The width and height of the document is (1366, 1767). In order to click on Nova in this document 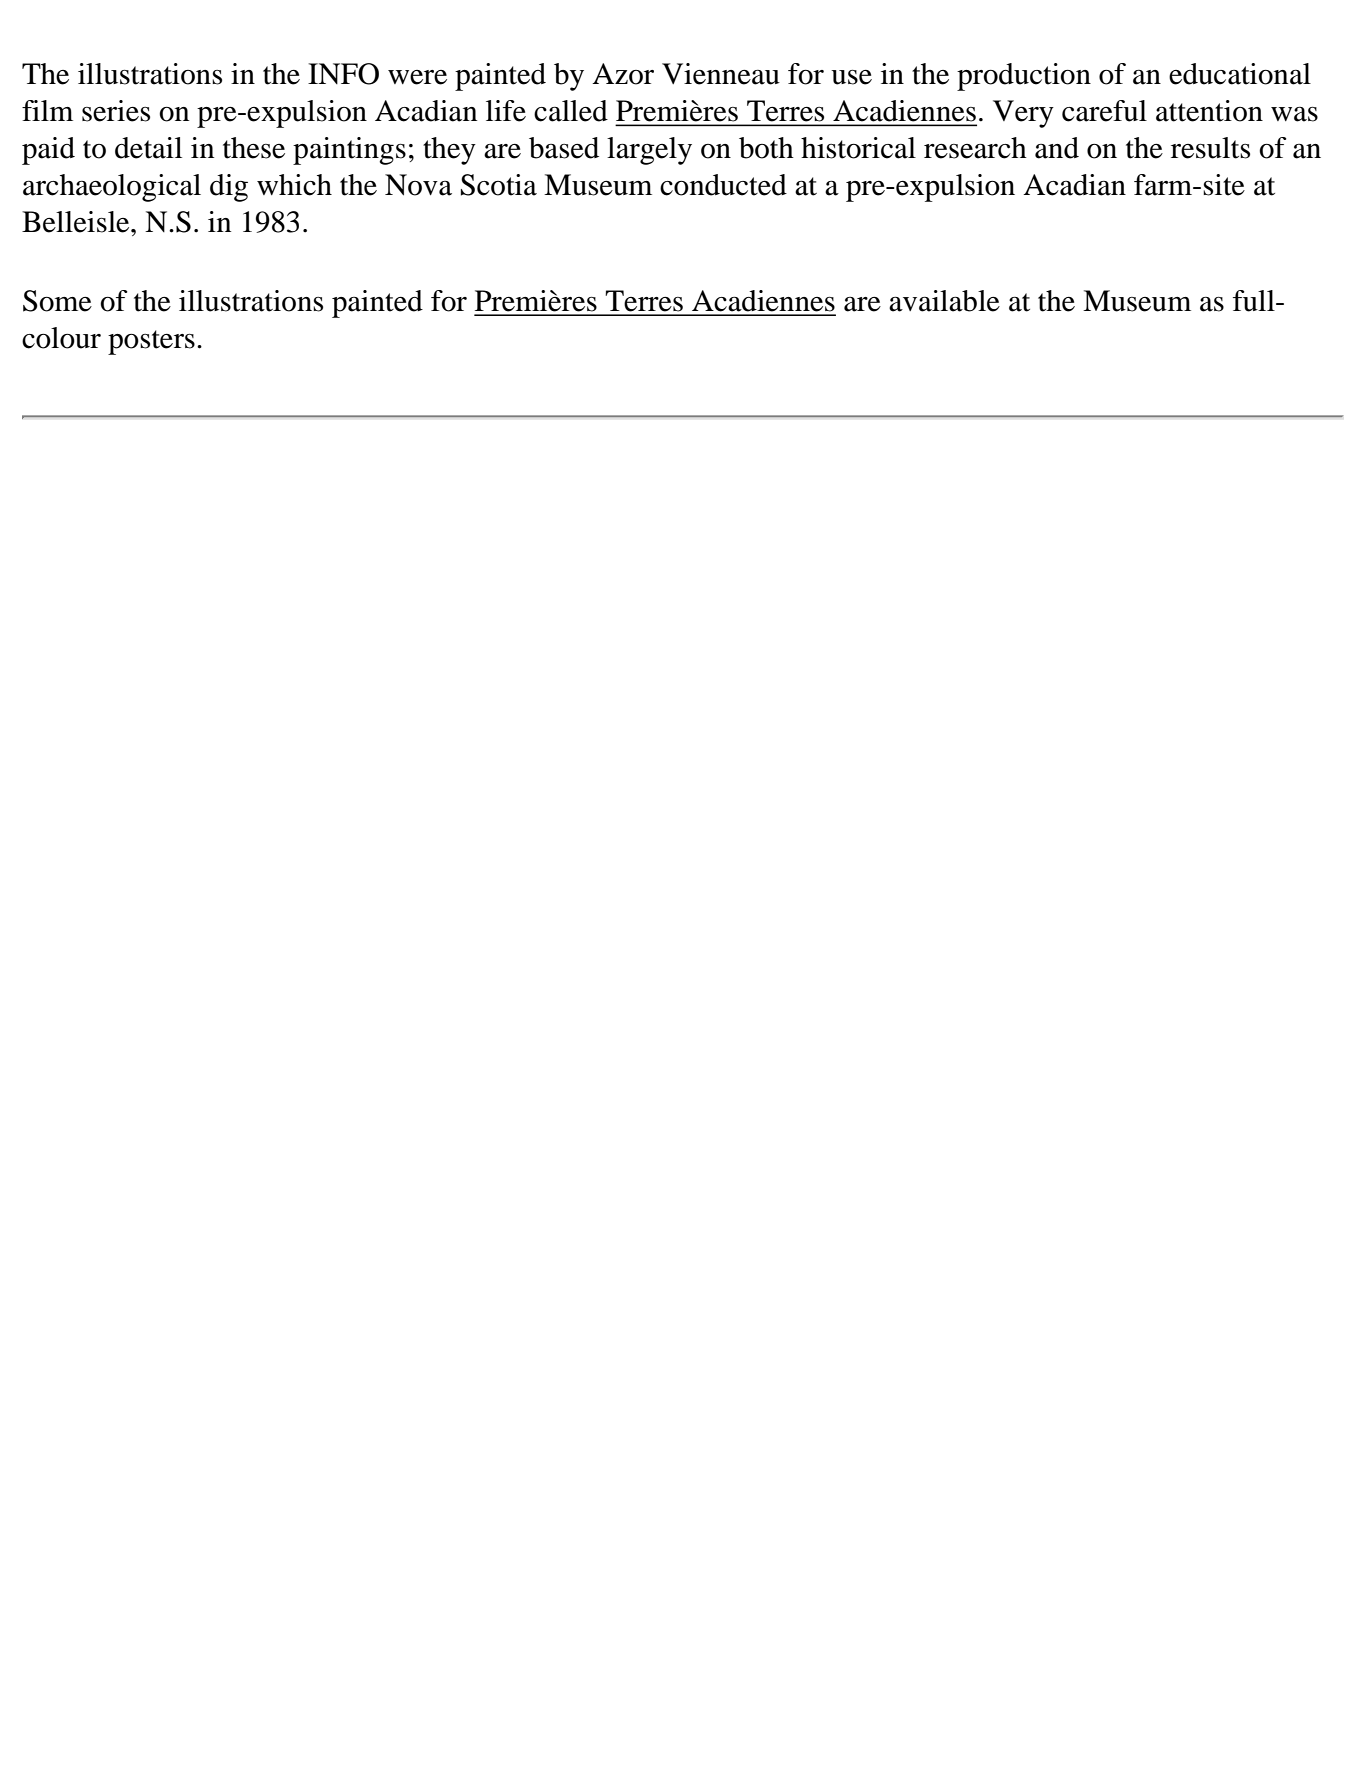, I will do `click(418, 185)`.
